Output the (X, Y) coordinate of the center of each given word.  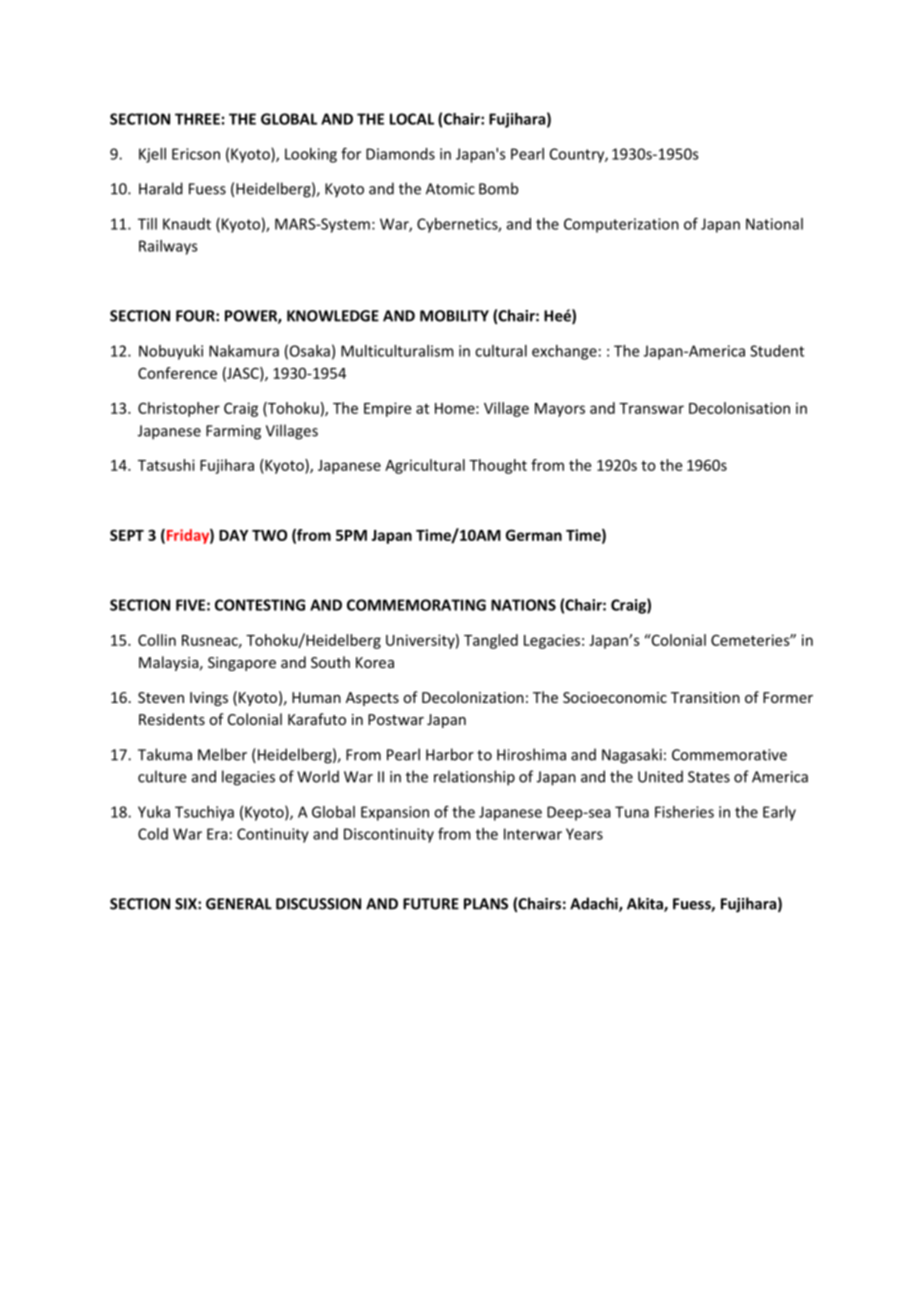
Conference (177, 373)
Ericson (196, 154)
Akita (646, 904)
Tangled (491, 641)
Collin (157, 640)
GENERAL (239, 904)
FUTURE (431, 904)
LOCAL (412, 119)
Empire (387, 409)
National (774, 224)
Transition (705, 697)
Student (777, 351)
